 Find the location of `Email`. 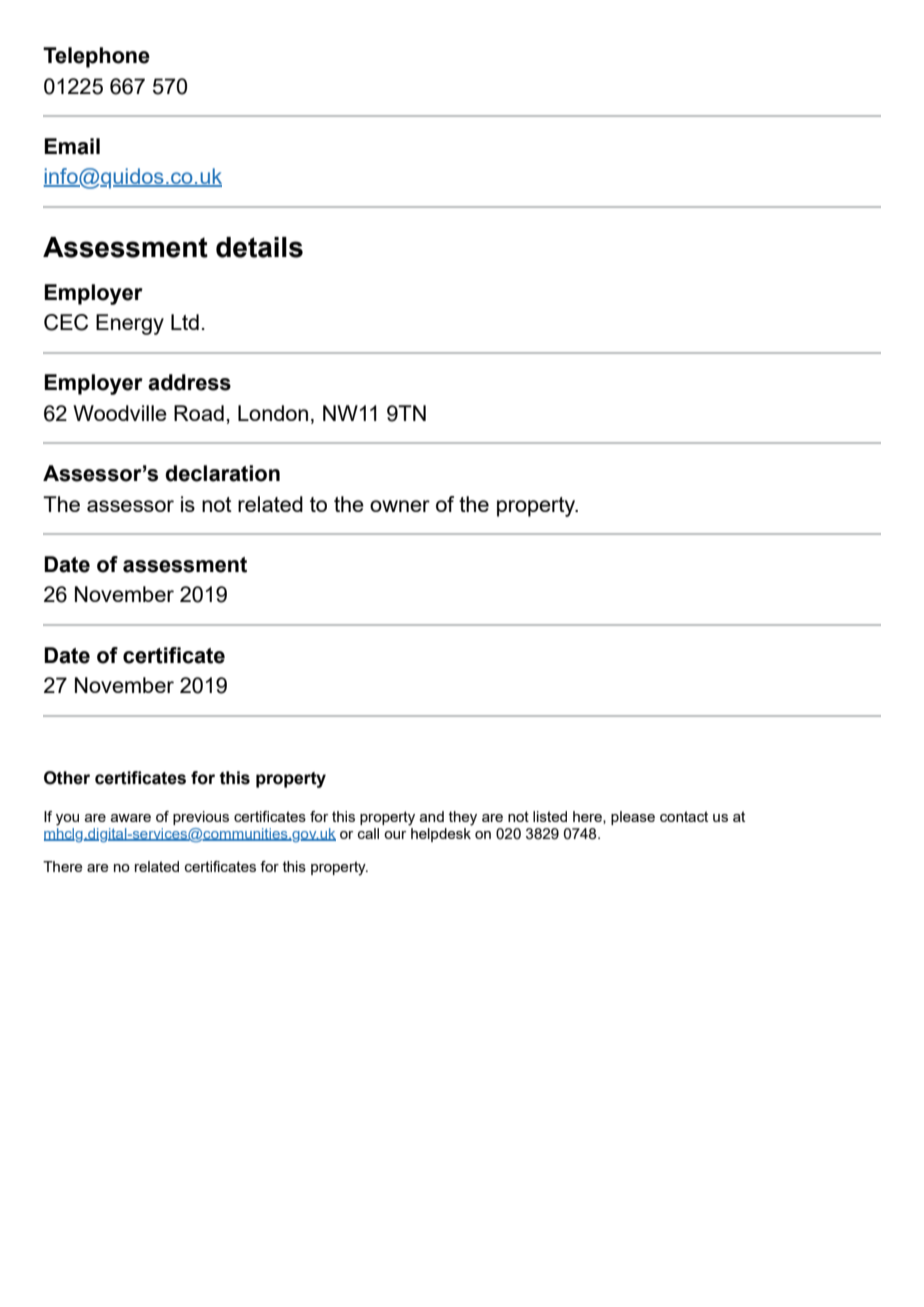

Email is located at coordinates (72, 146).
